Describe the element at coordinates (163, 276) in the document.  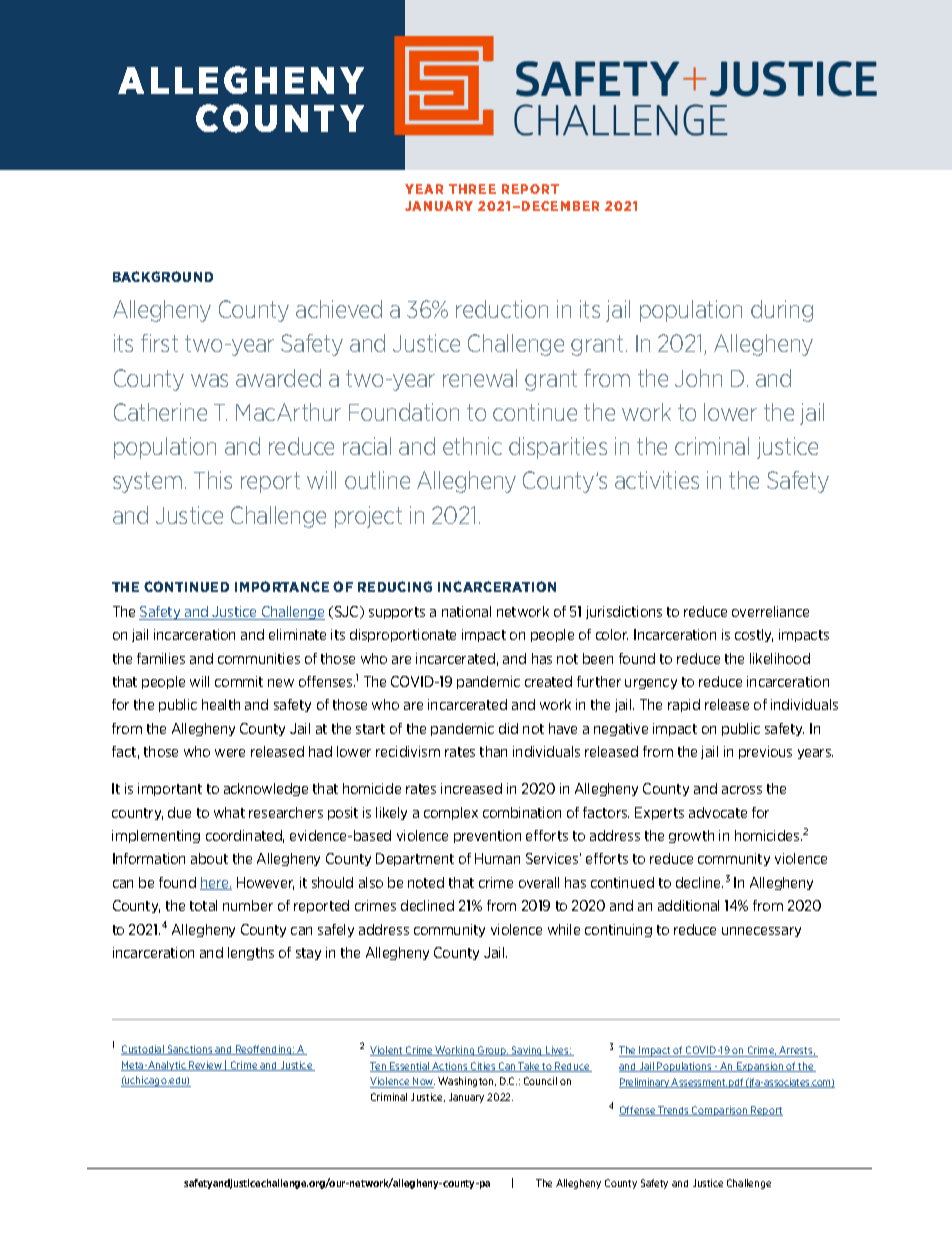
I see `BACKGROUND` at that location.
